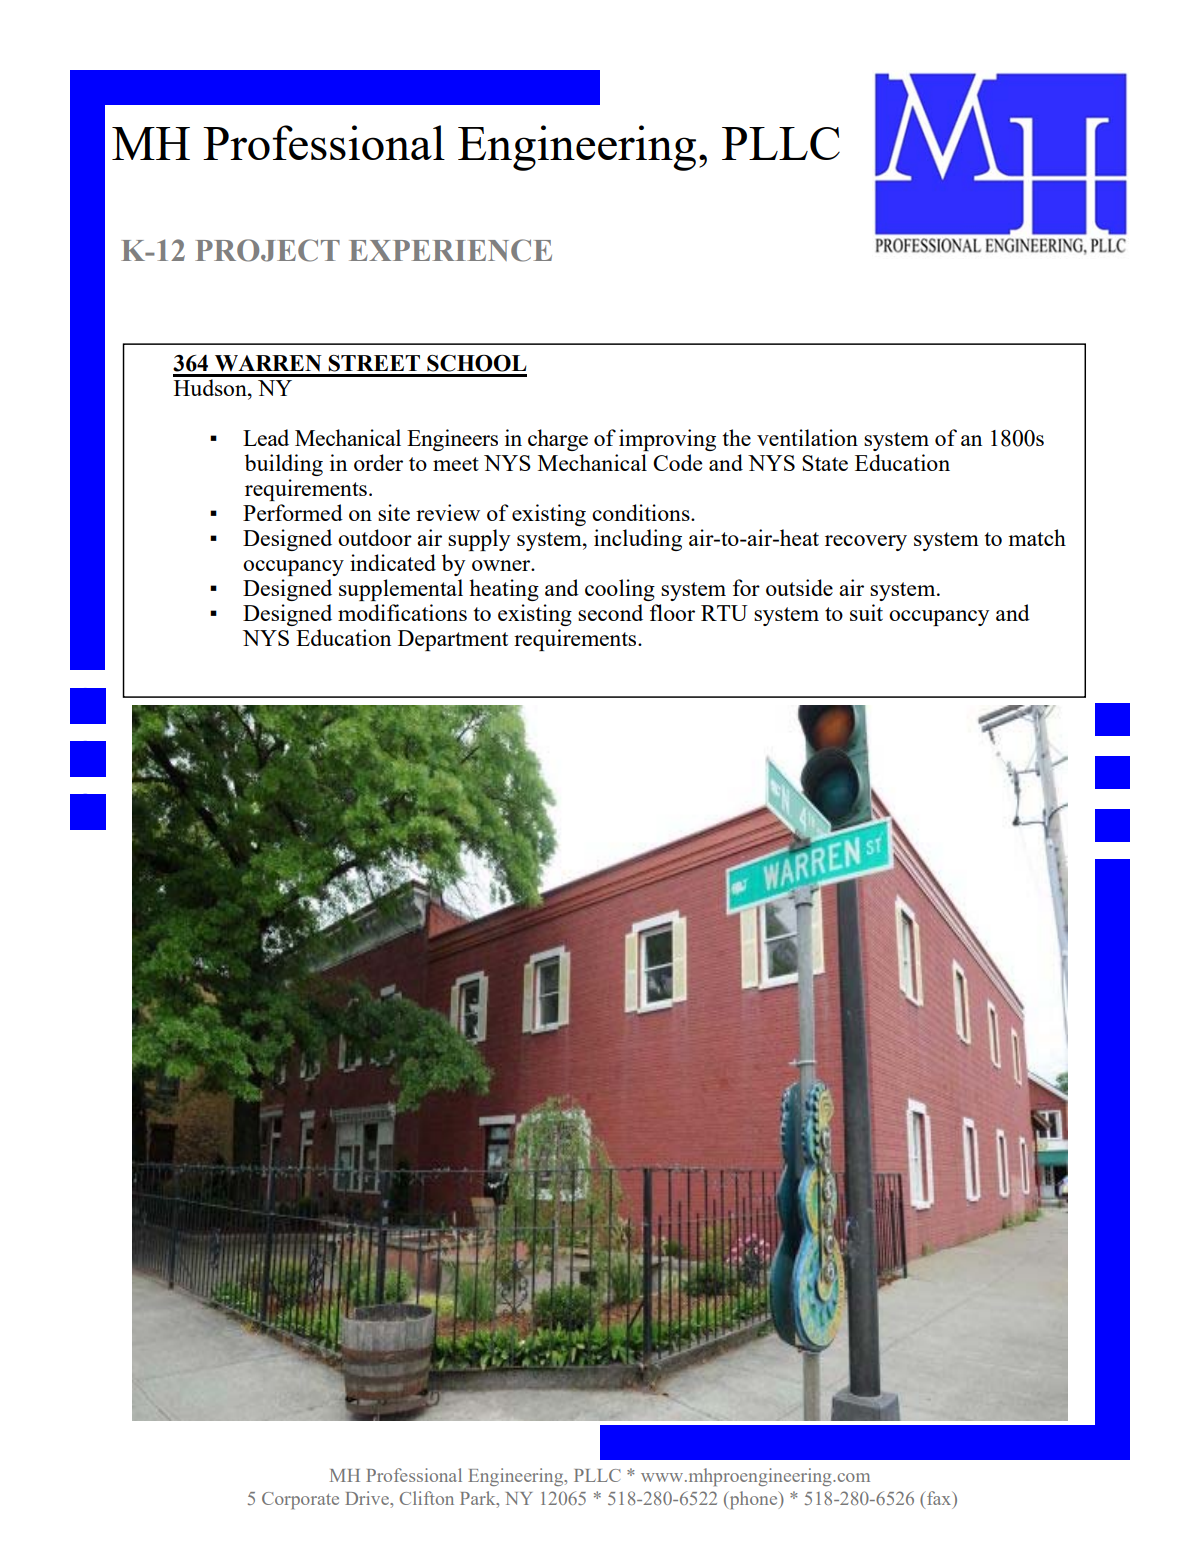 The height and width of the document is (1553, 1200). What do you see at coordinates (807, 437) in the document?
I see `ventilation` at bounding box center [807, 437].
